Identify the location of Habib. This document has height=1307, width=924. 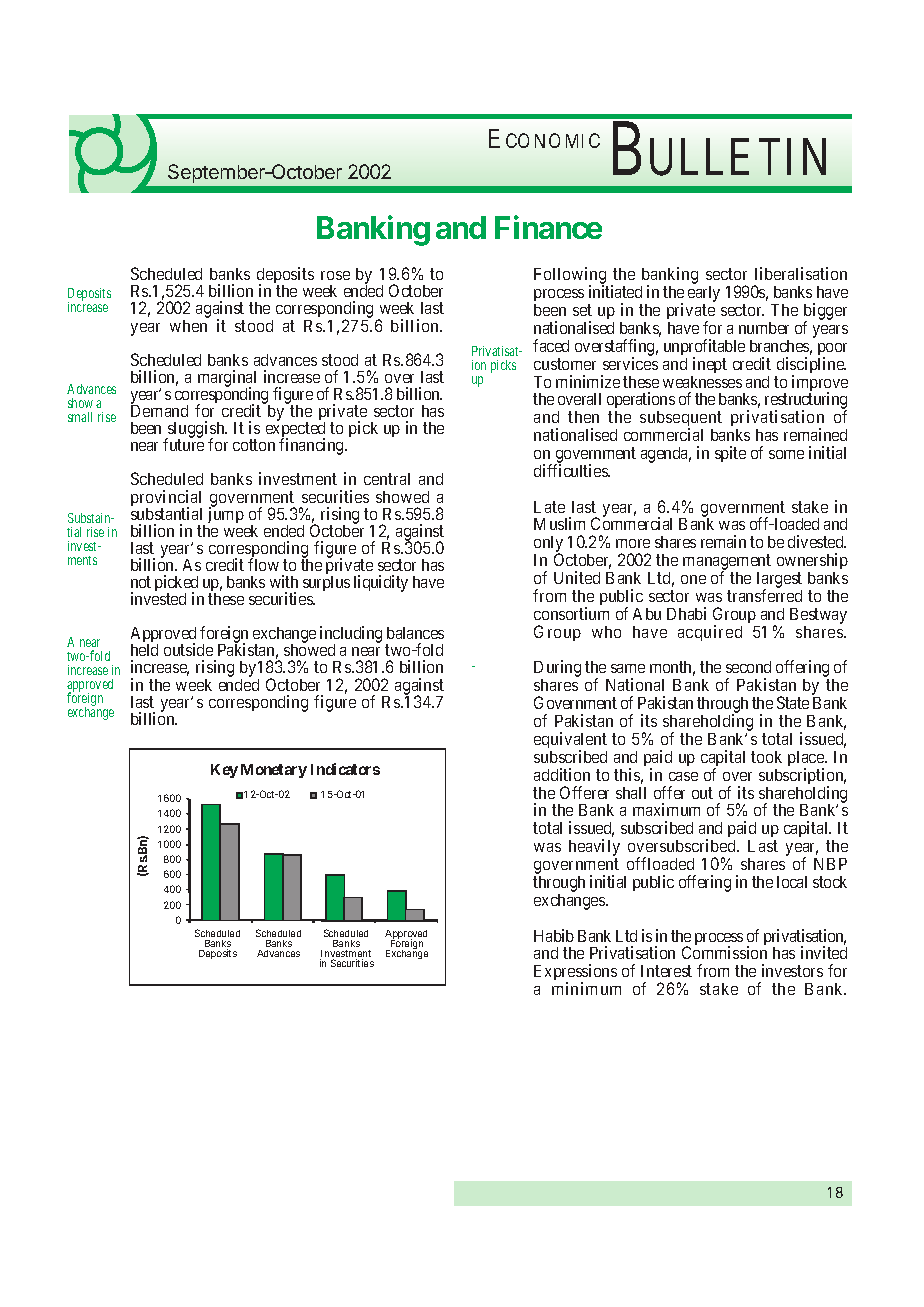
(554, 935).
